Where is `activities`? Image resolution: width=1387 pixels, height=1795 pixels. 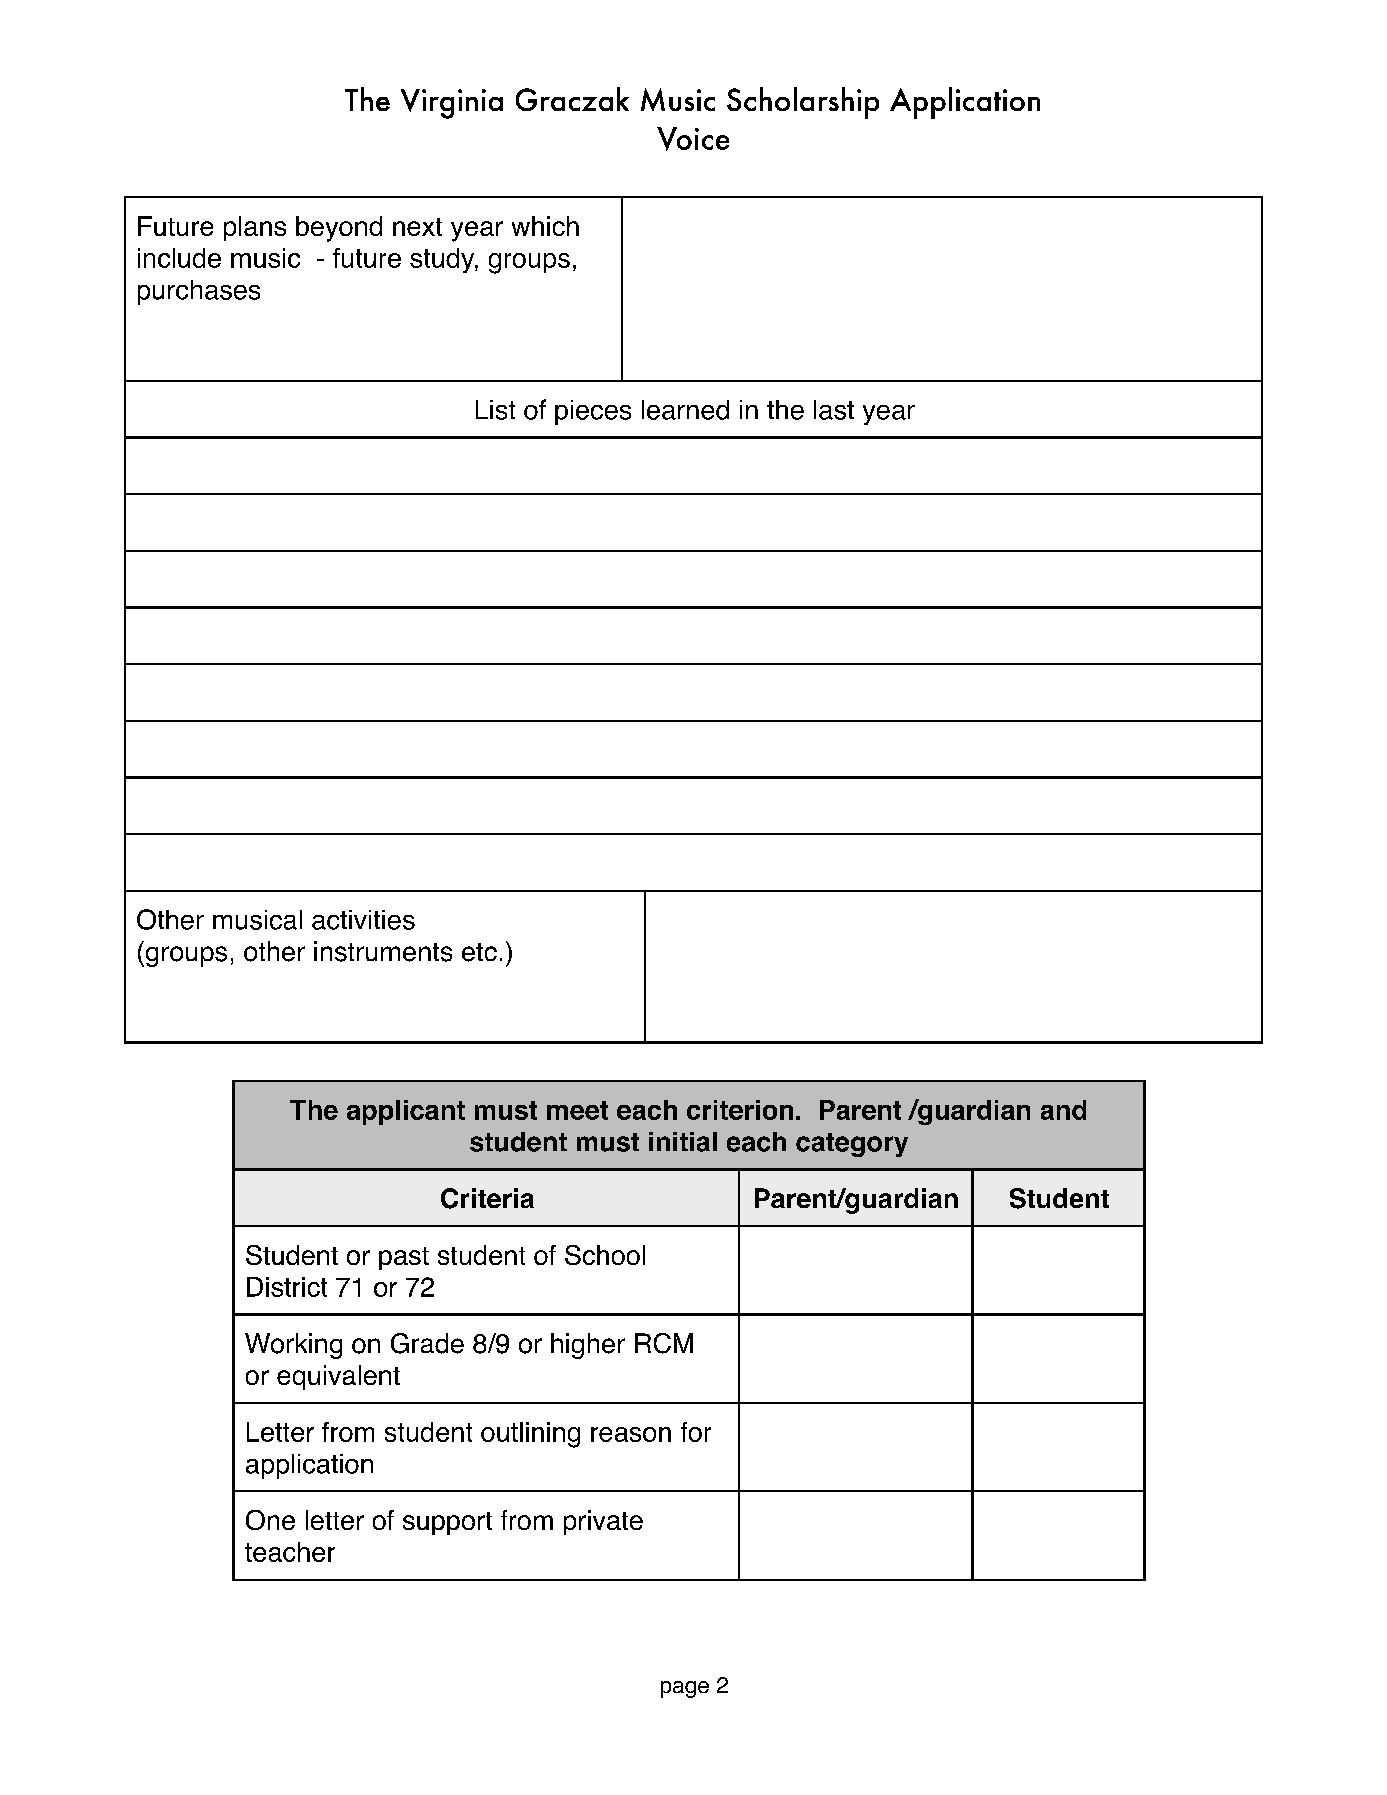
activities is located at coordinates (363, 920).
